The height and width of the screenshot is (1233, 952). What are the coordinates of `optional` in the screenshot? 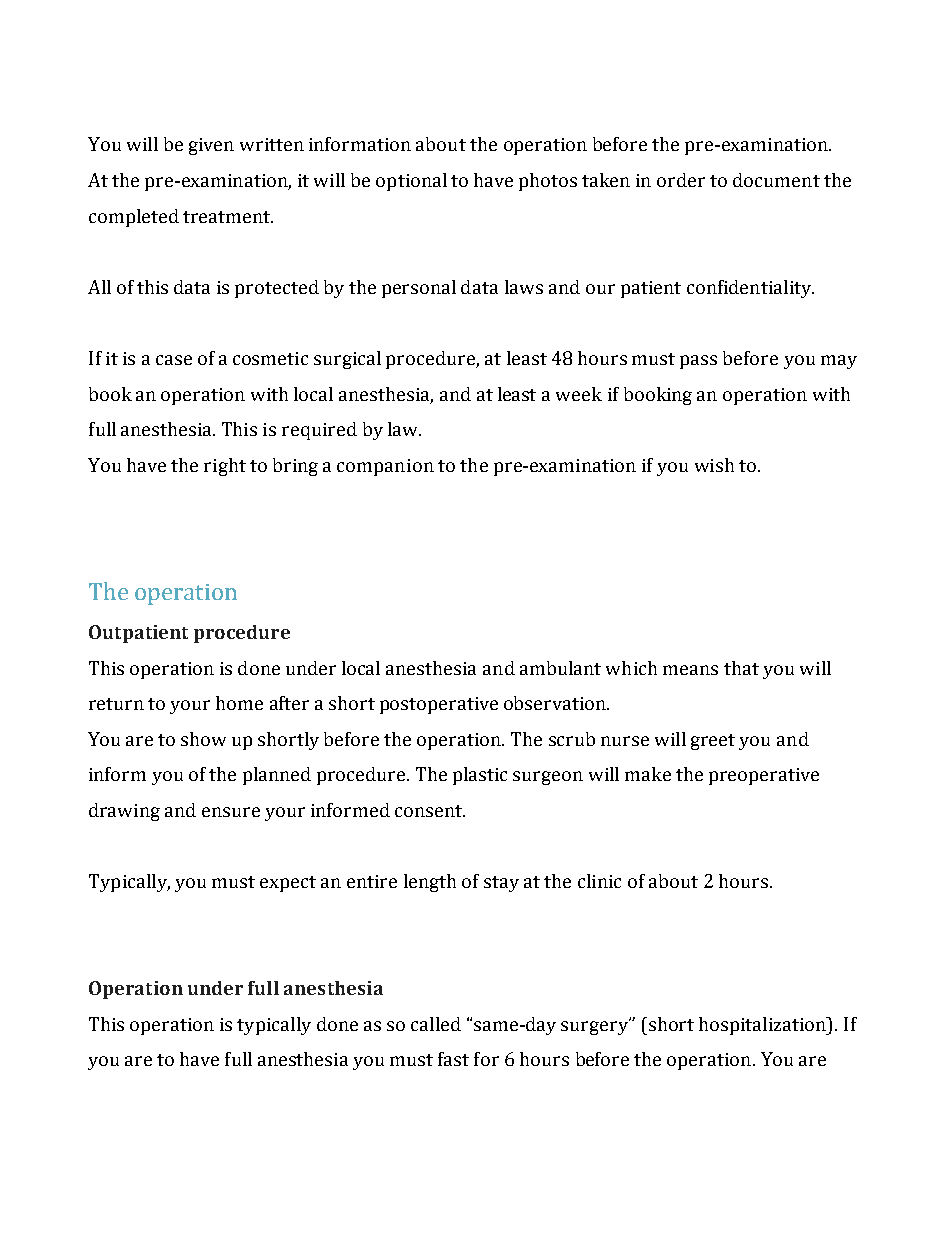 It's located at (411, 182).
